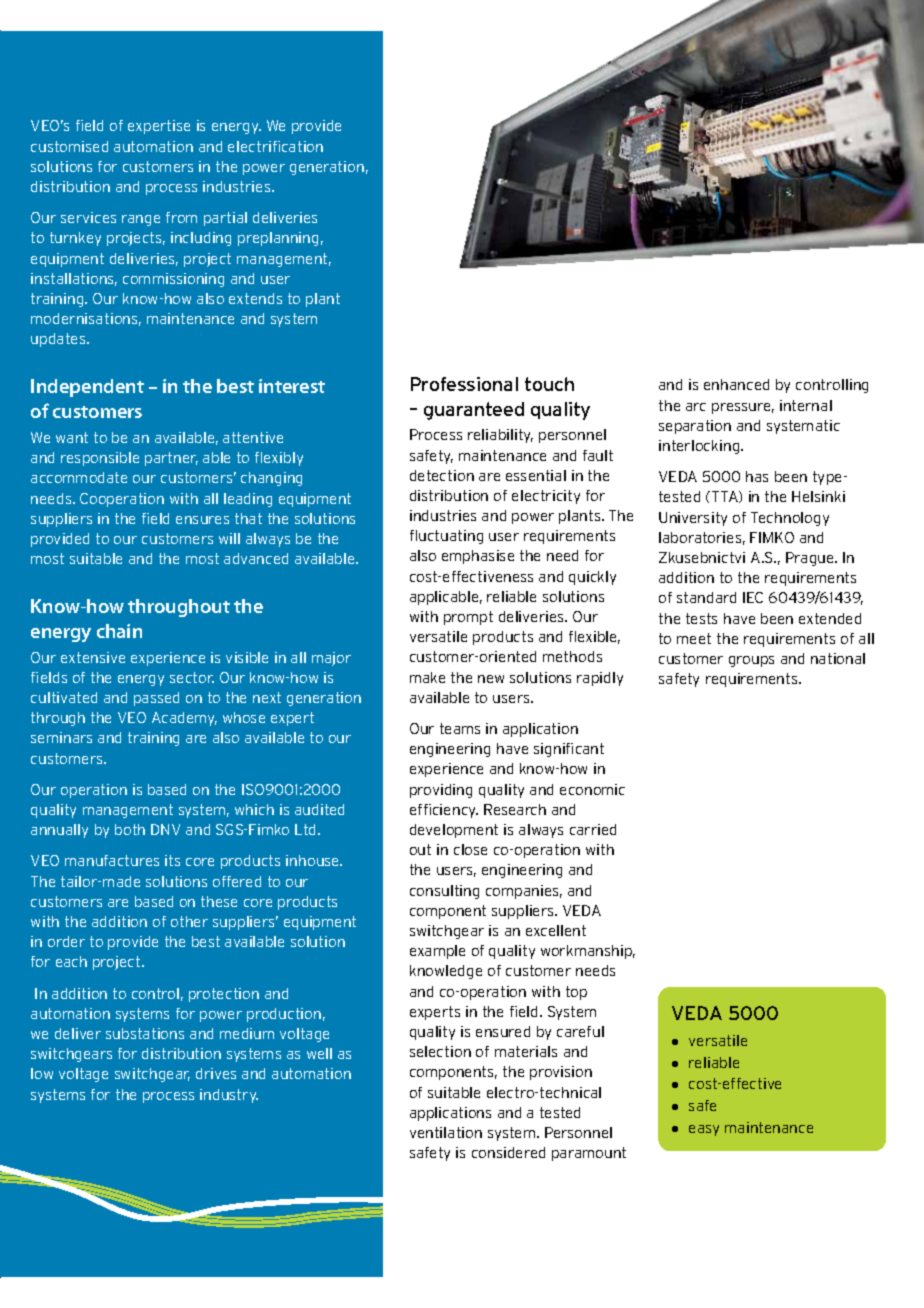  What do you see at coordinates (202, 520) in the screenshot?
I see `ensures` at bounding box center [202, 520].
